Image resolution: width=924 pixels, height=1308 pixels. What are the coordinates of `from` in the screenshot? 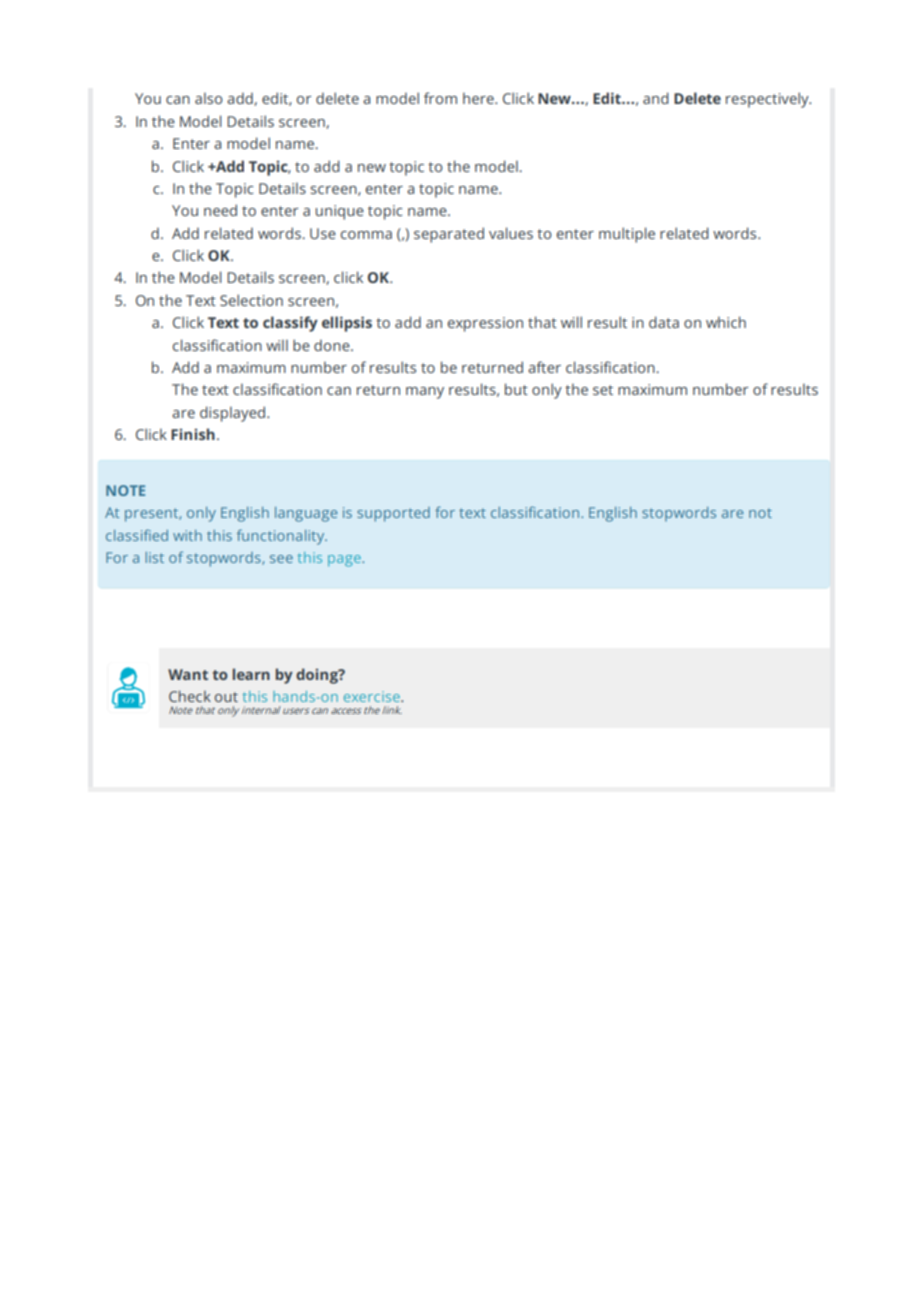 It's located at (440, 98).
